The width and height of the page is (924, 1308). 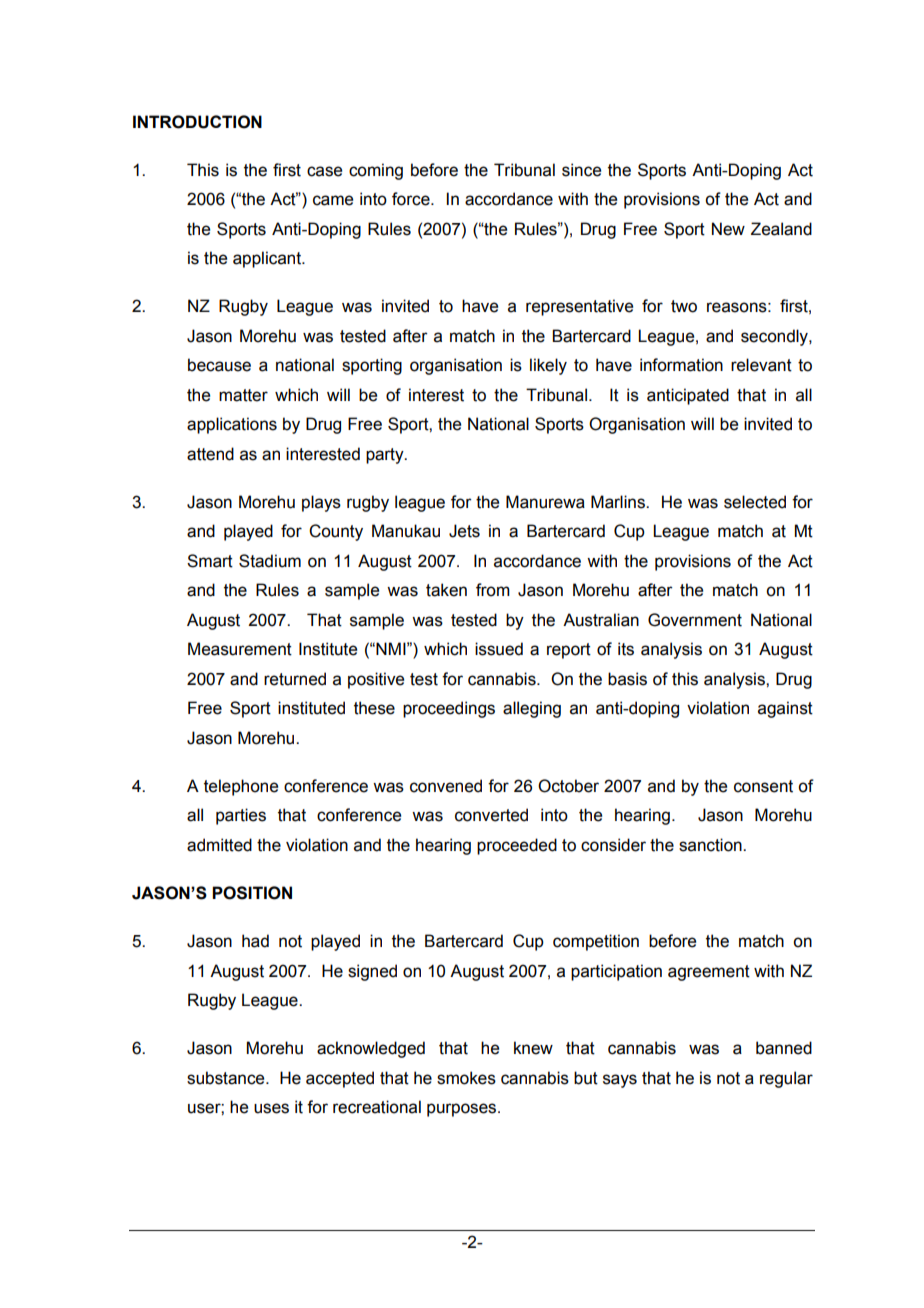 I want to click on came, so click(x=333, y=200).
